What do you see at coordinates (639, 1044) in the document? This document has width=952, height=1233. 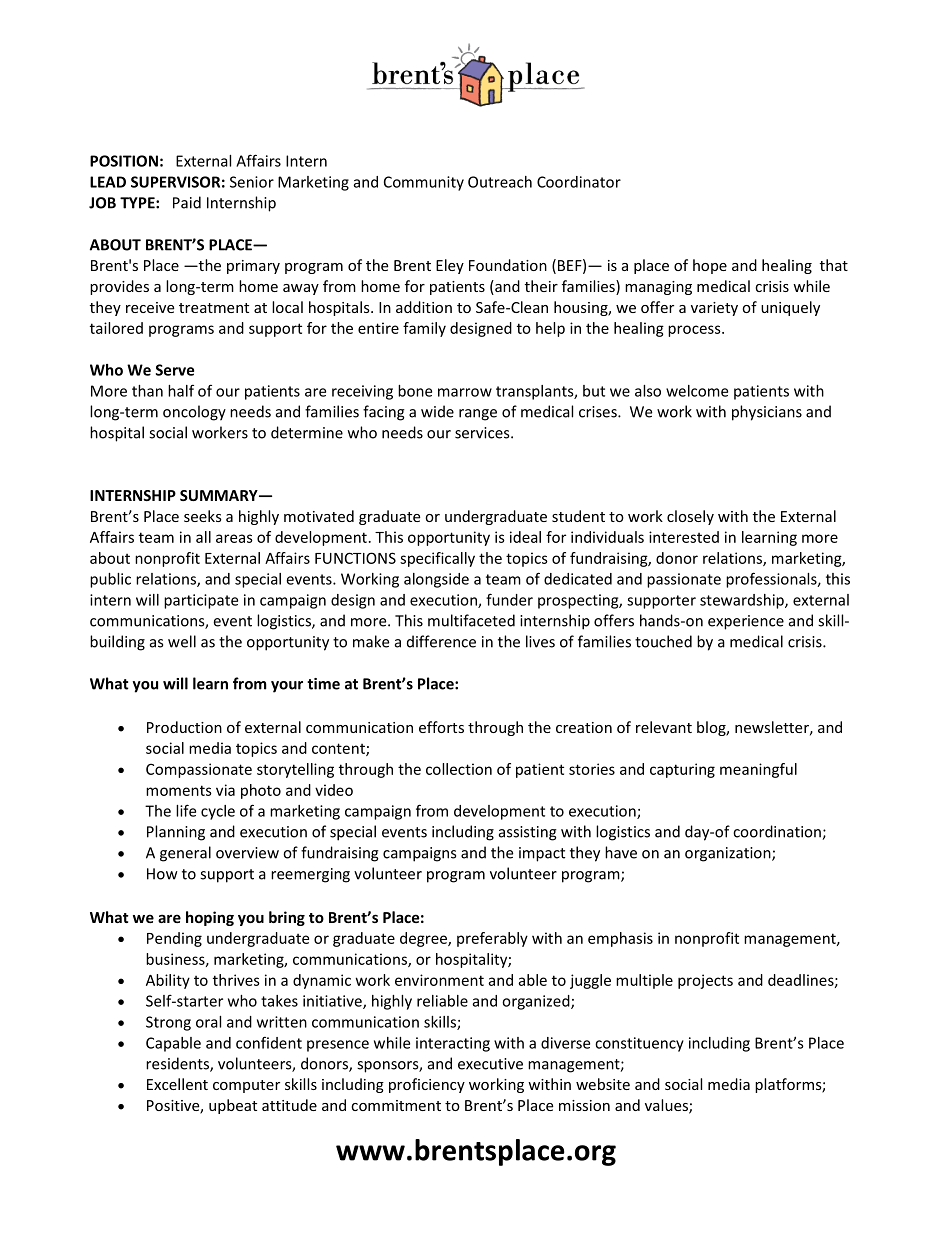 I see `constituency` at bounding box center [639, 1044].
